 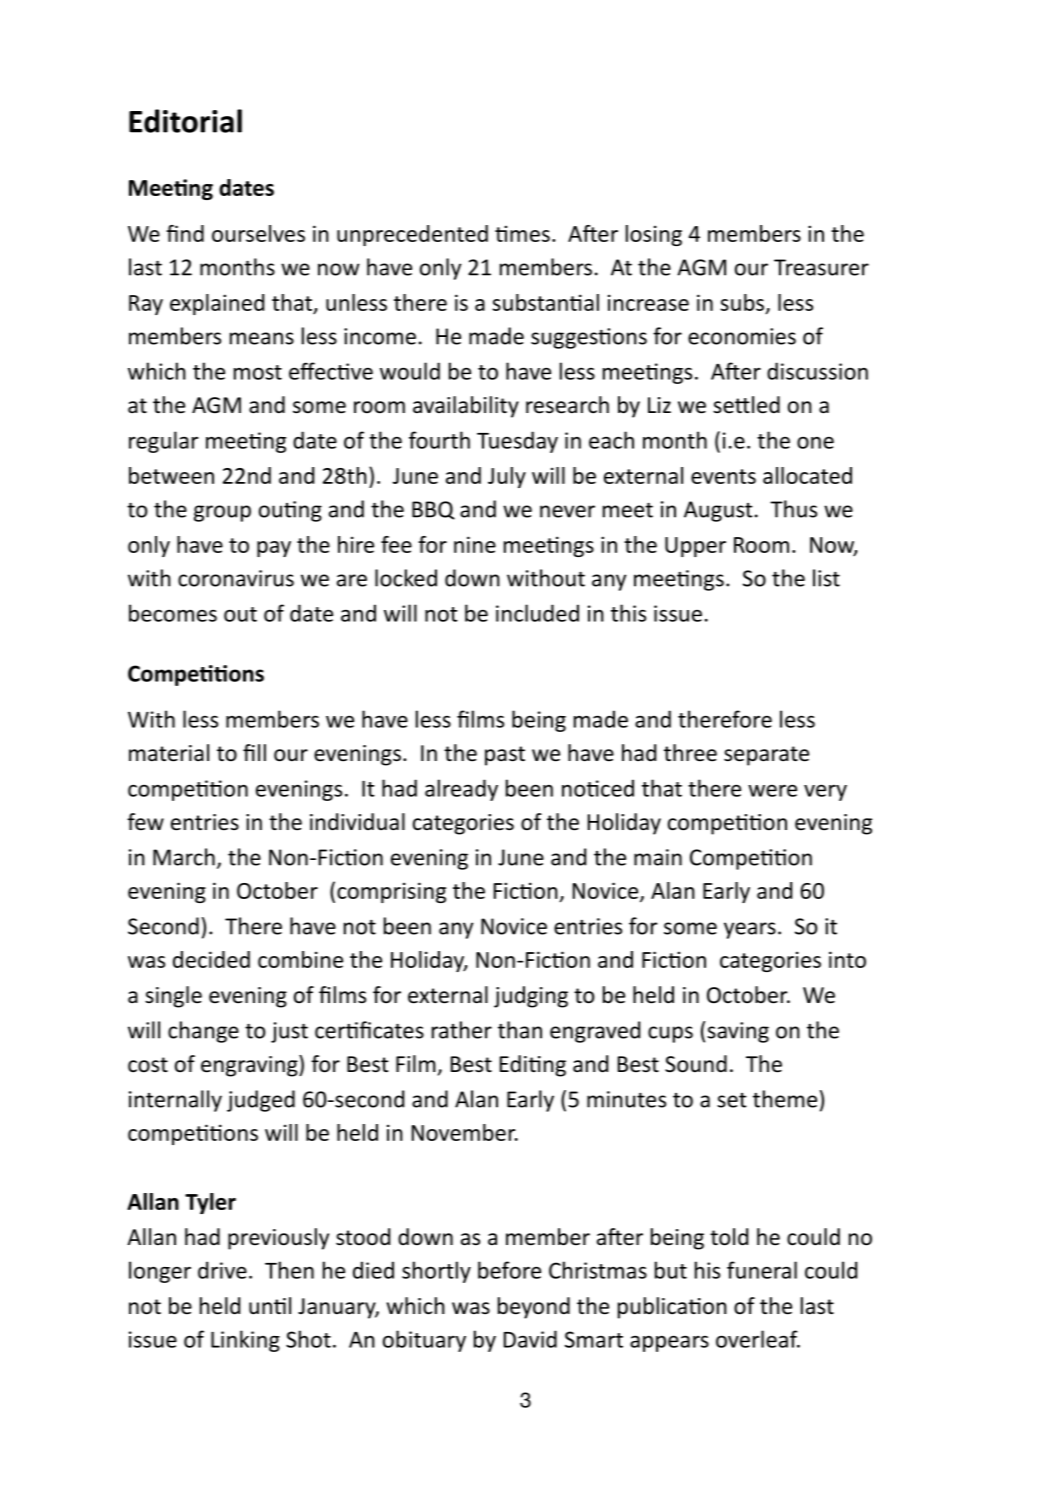 I want to click on nine, so click(x=475, y=544).
